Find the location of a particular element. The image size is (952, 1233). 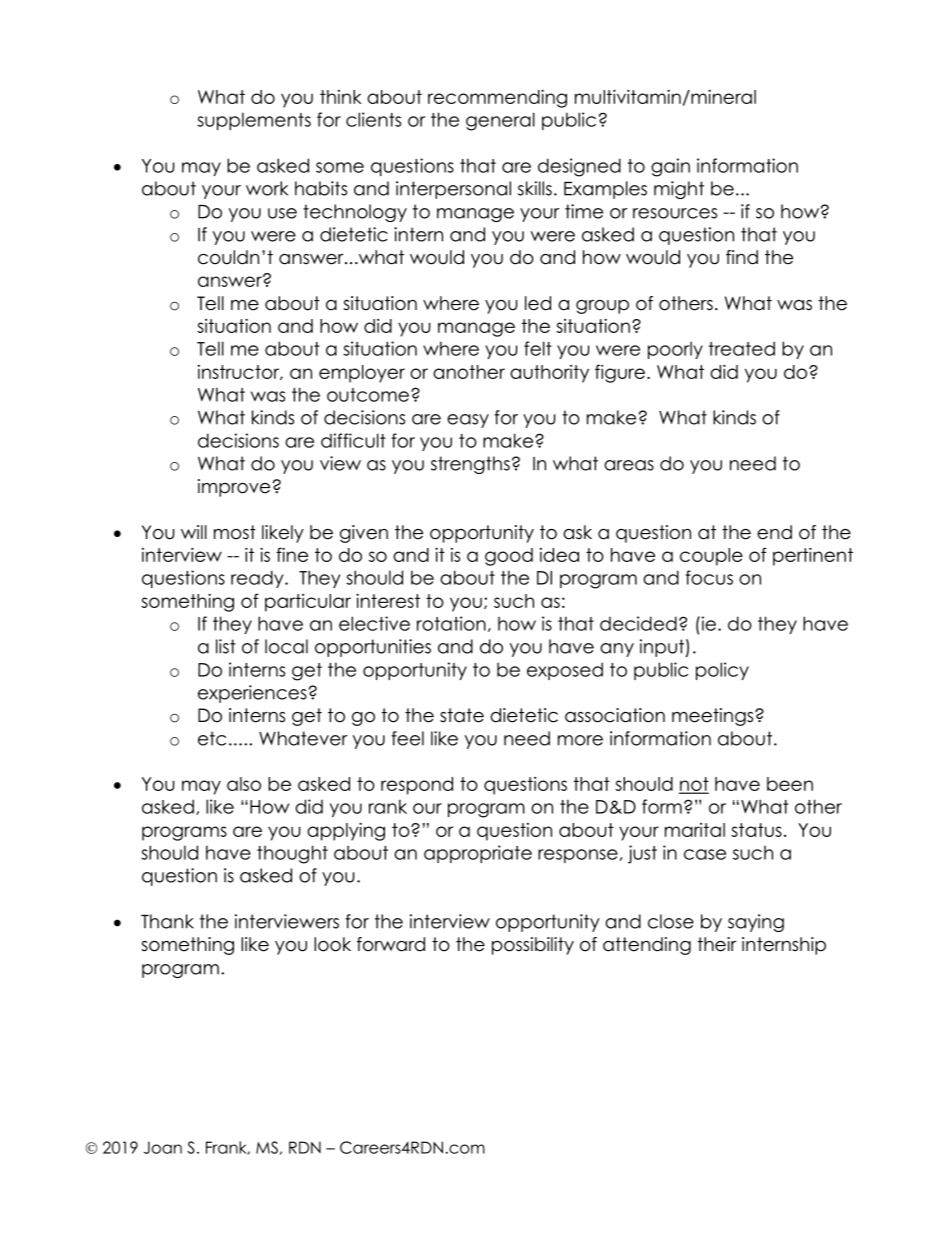

Joan is located at coordinates (163, 1147).
